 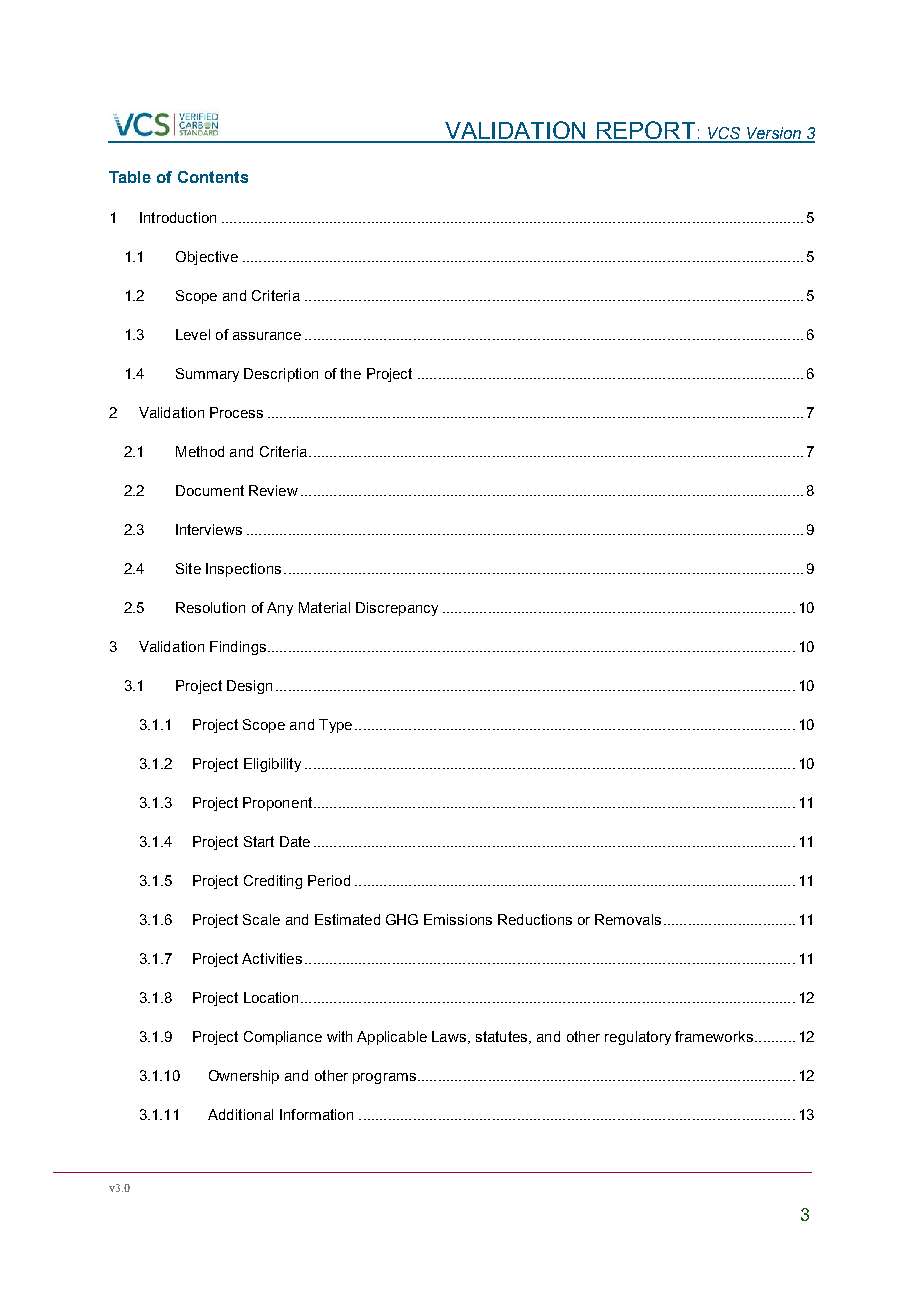 I want to click on Applicable, so click(x=392, y=1038).
